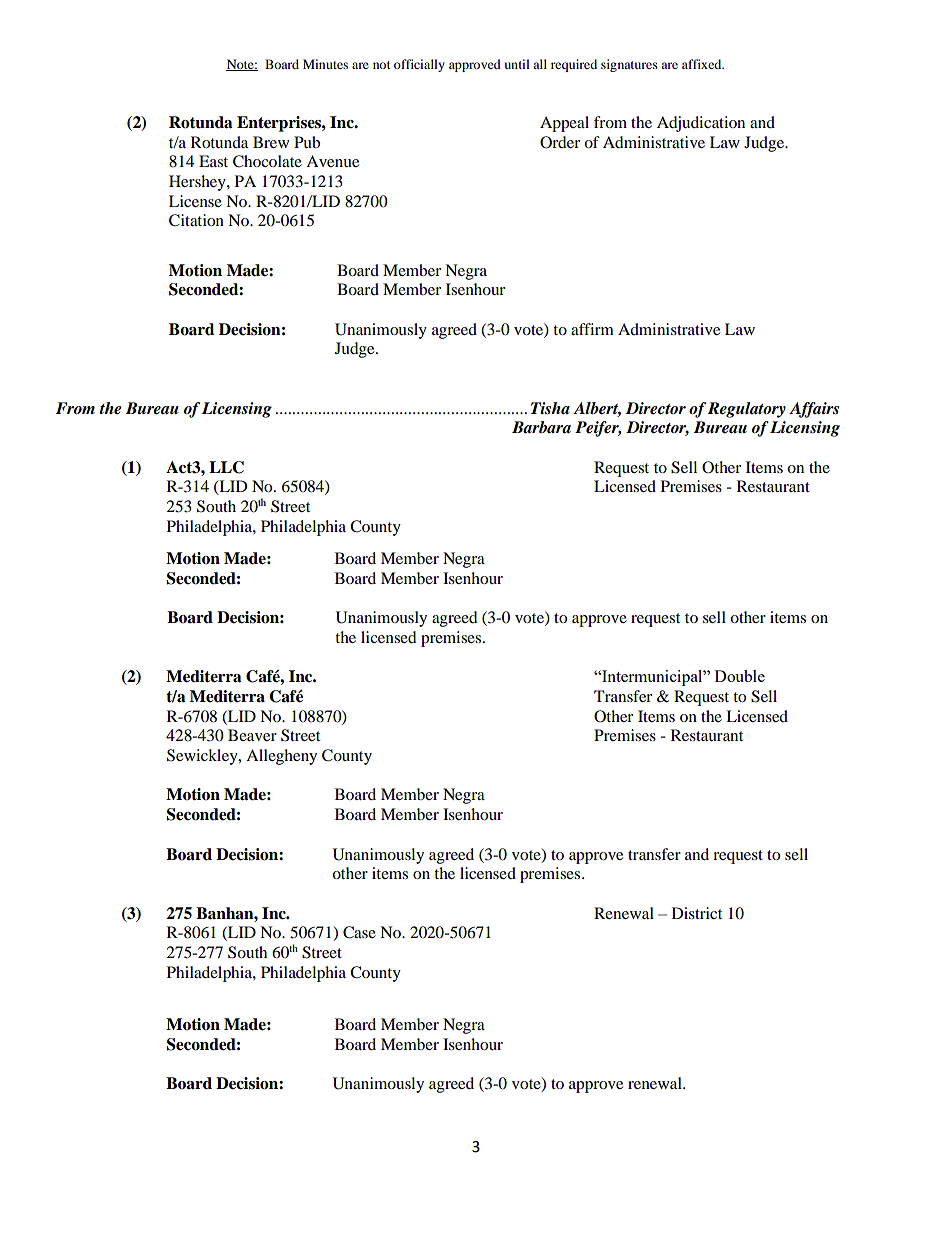 The width and height of the document is (952, 1233). I want to click on Beaver, so click(252, 735).
